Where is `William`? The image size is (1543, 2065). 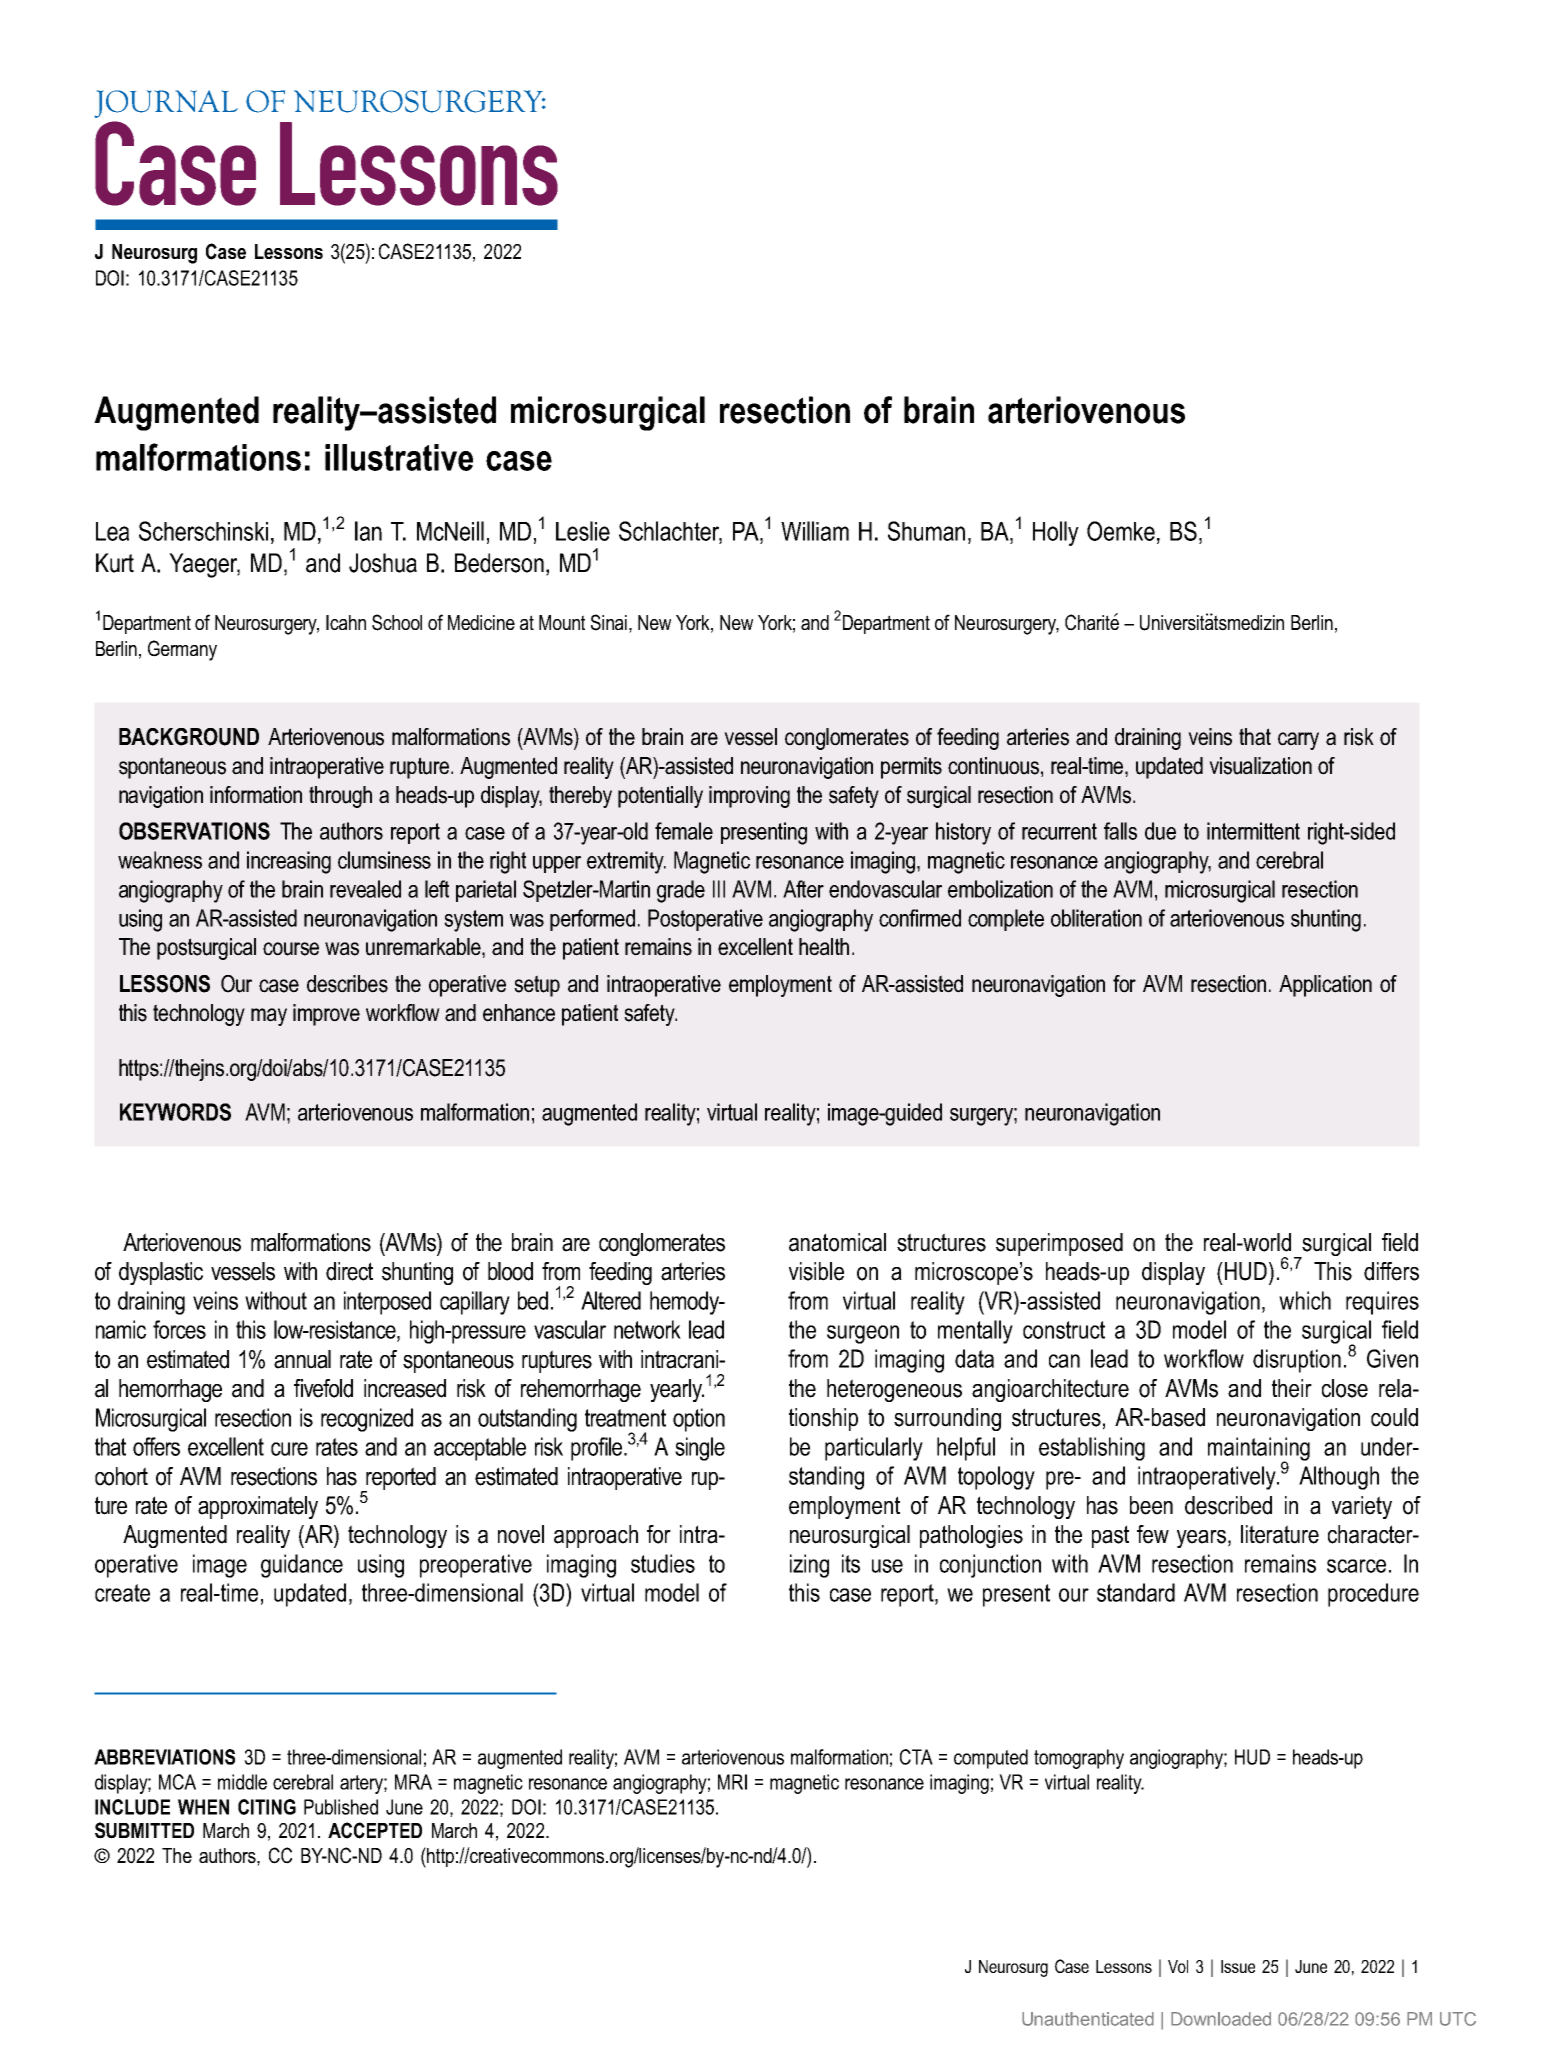 William is located at coordinates (815, 531).
